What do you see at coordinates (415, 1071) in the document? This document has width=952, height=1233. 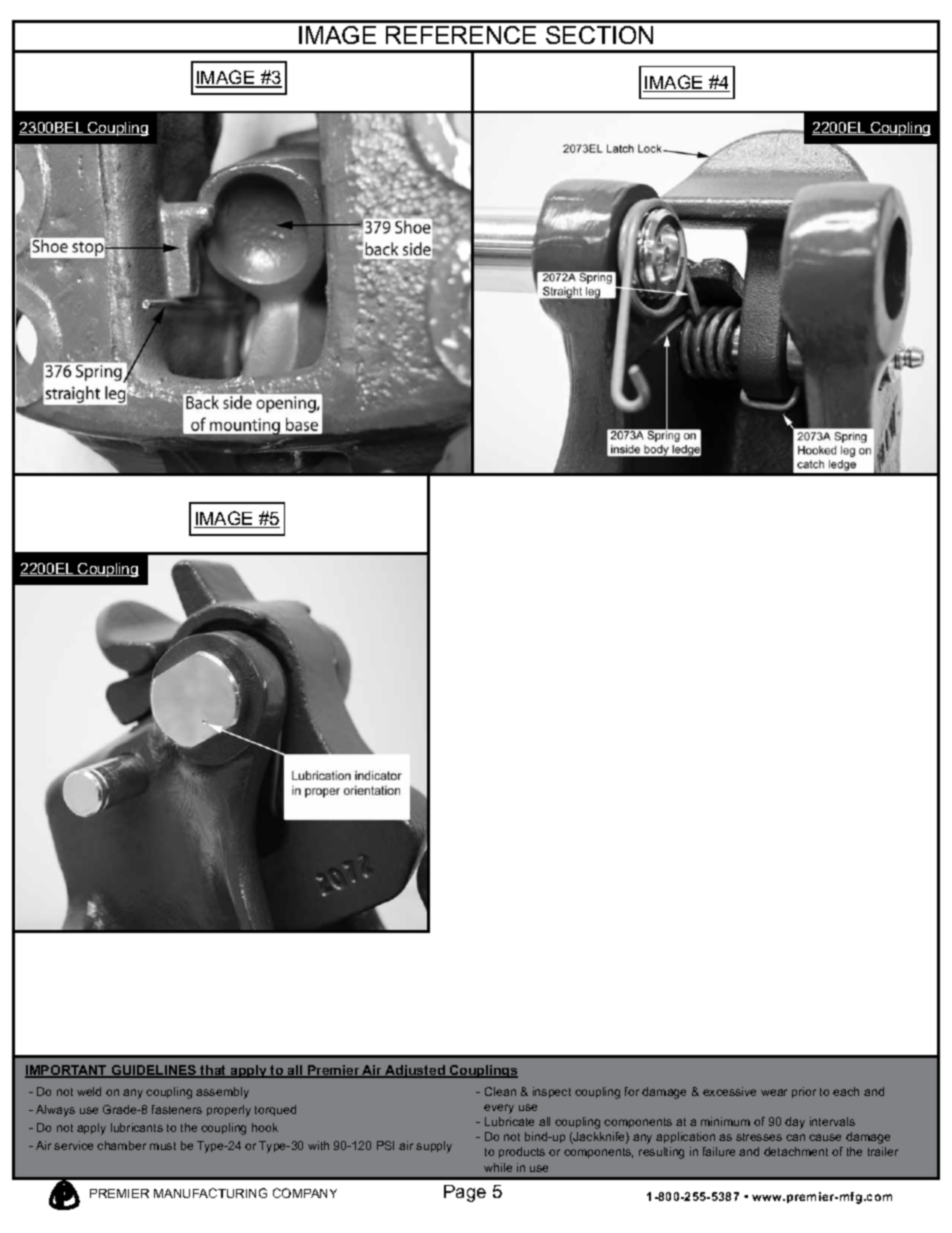 I see `Adjusted` at bounding box center [415, 1071].
